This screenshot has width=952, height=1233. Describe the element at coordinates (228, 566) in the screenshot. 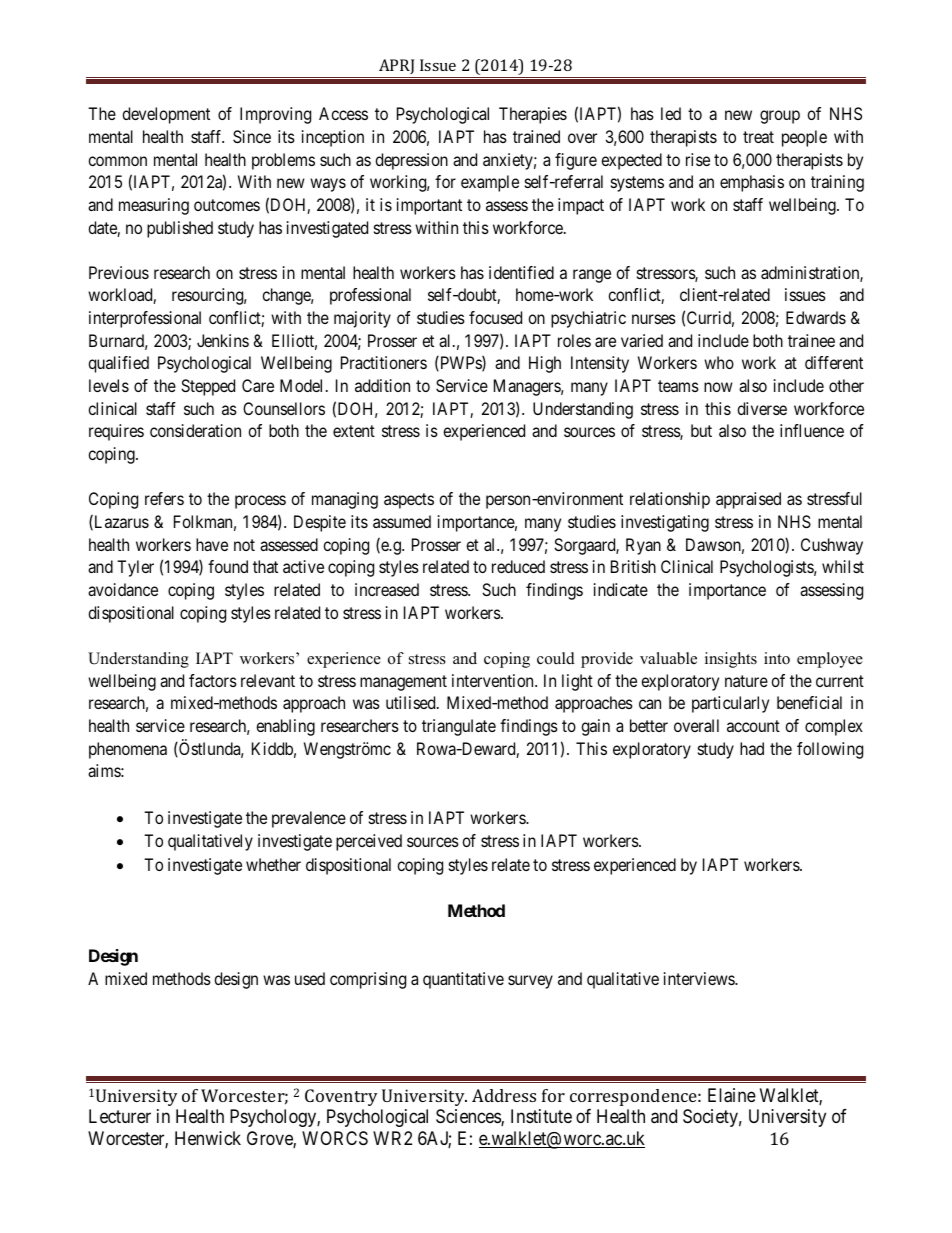

I see `found` at that location.
